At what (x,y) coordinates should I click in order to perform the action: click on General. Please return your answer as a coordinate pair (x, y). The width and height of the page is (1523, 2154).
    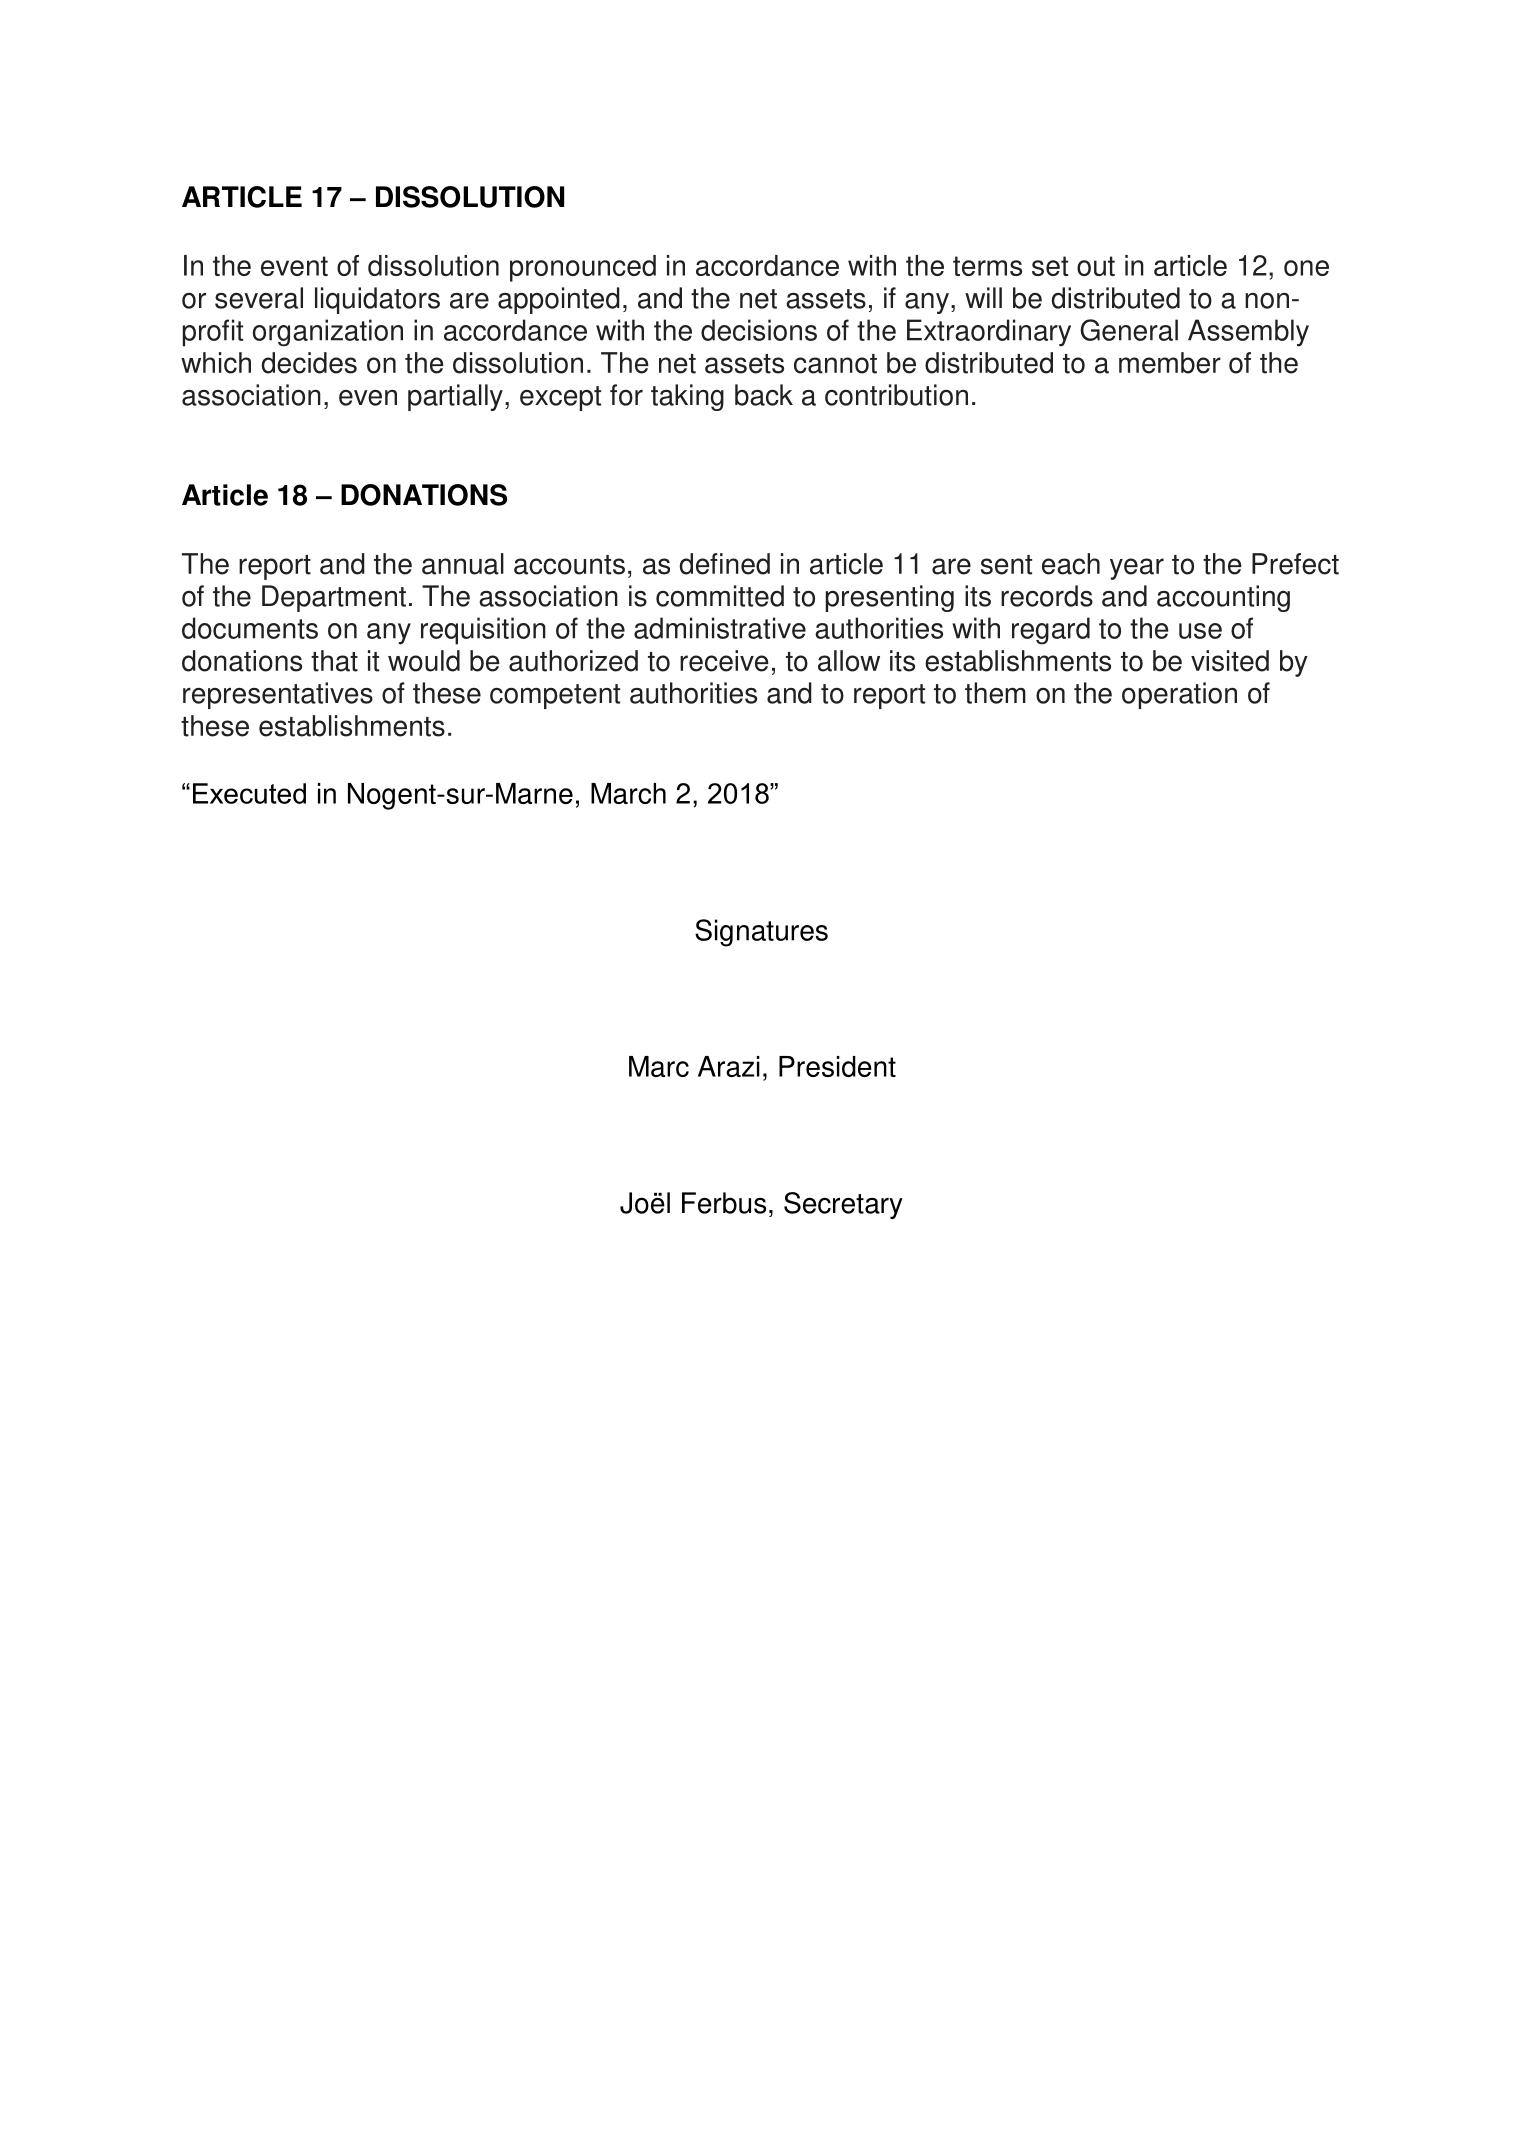
    Looking at the image, I should click on (1129, 330).
